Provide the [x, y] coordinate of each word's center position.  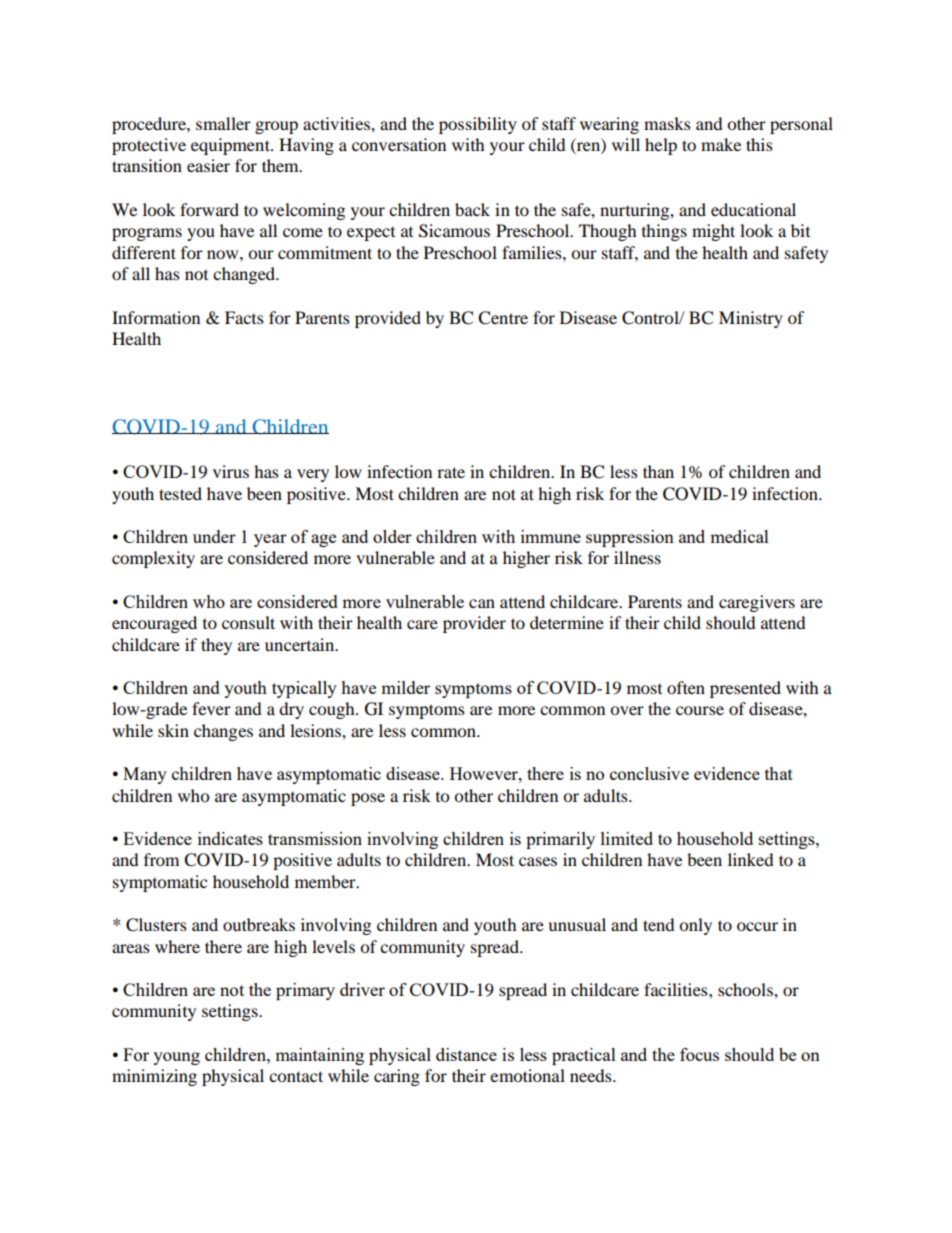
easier [208, 165]
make [721, 144]
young [176, 1058]
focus [699, 1054]
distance [466, 1054]
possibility [478, 125]
